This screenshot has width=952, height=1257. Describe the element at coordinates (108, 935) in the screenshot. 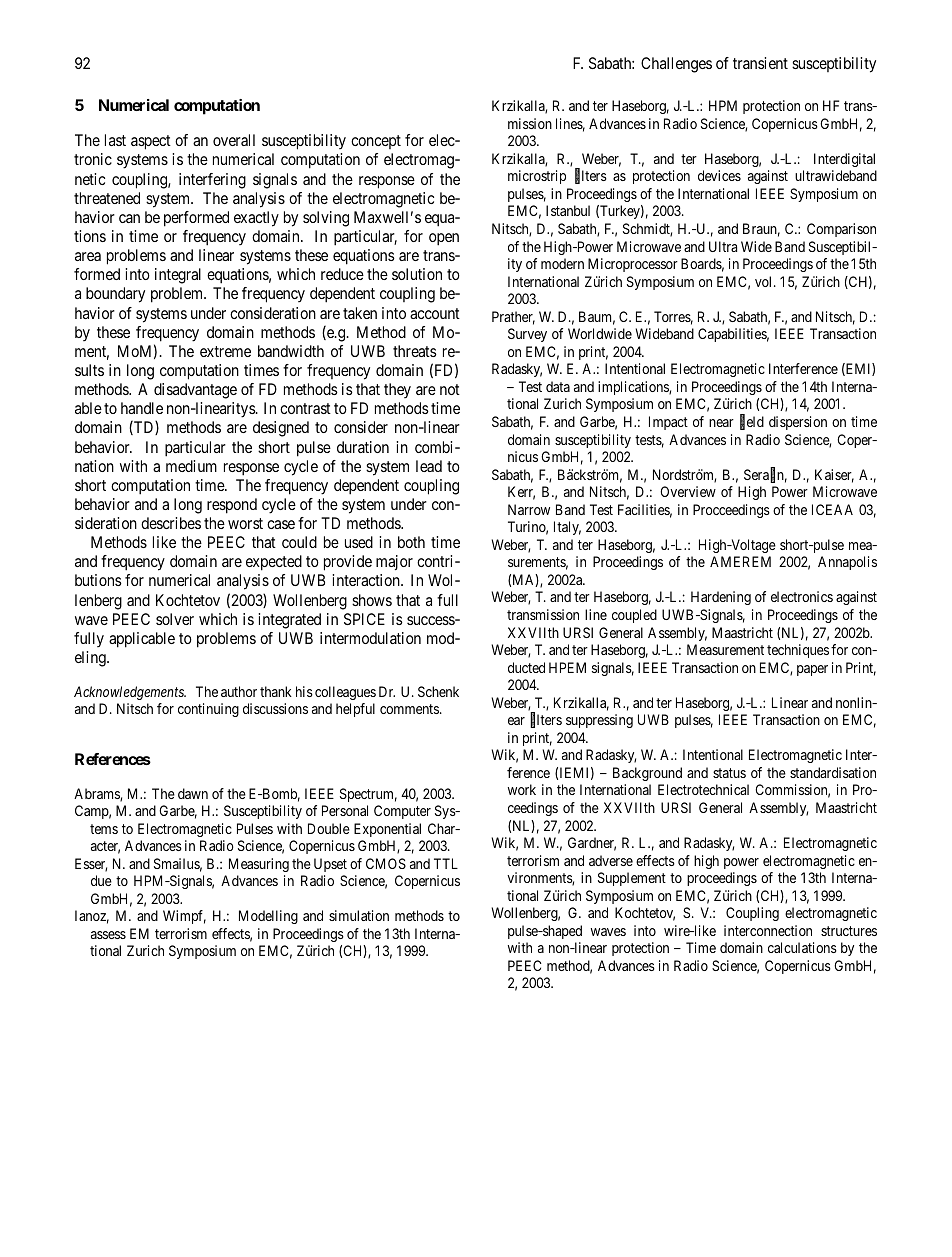

I see `assess` at that location.
